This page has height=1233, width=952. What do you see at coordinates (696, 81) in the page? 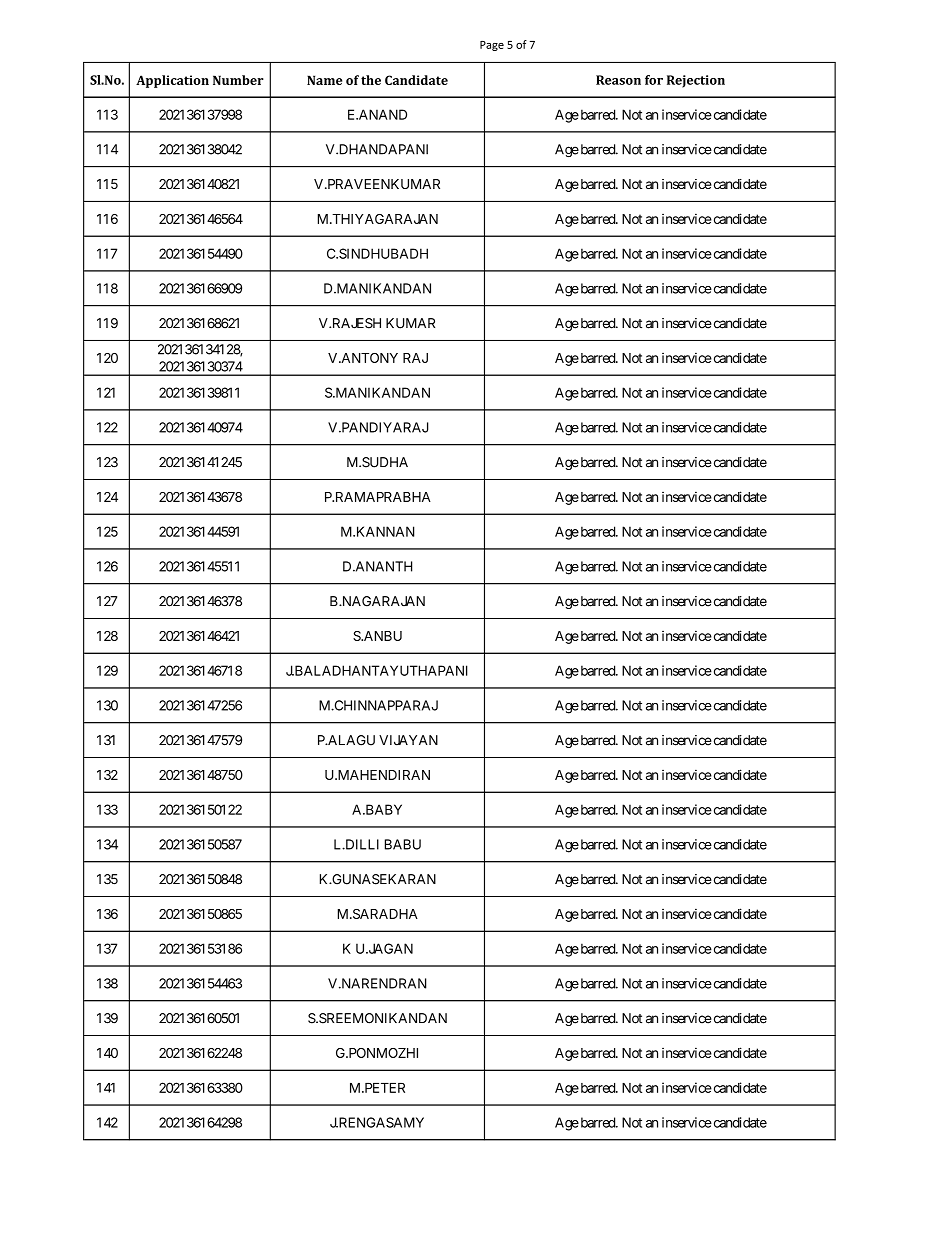
I see `Rejection` at bounding box center [696, 81].
